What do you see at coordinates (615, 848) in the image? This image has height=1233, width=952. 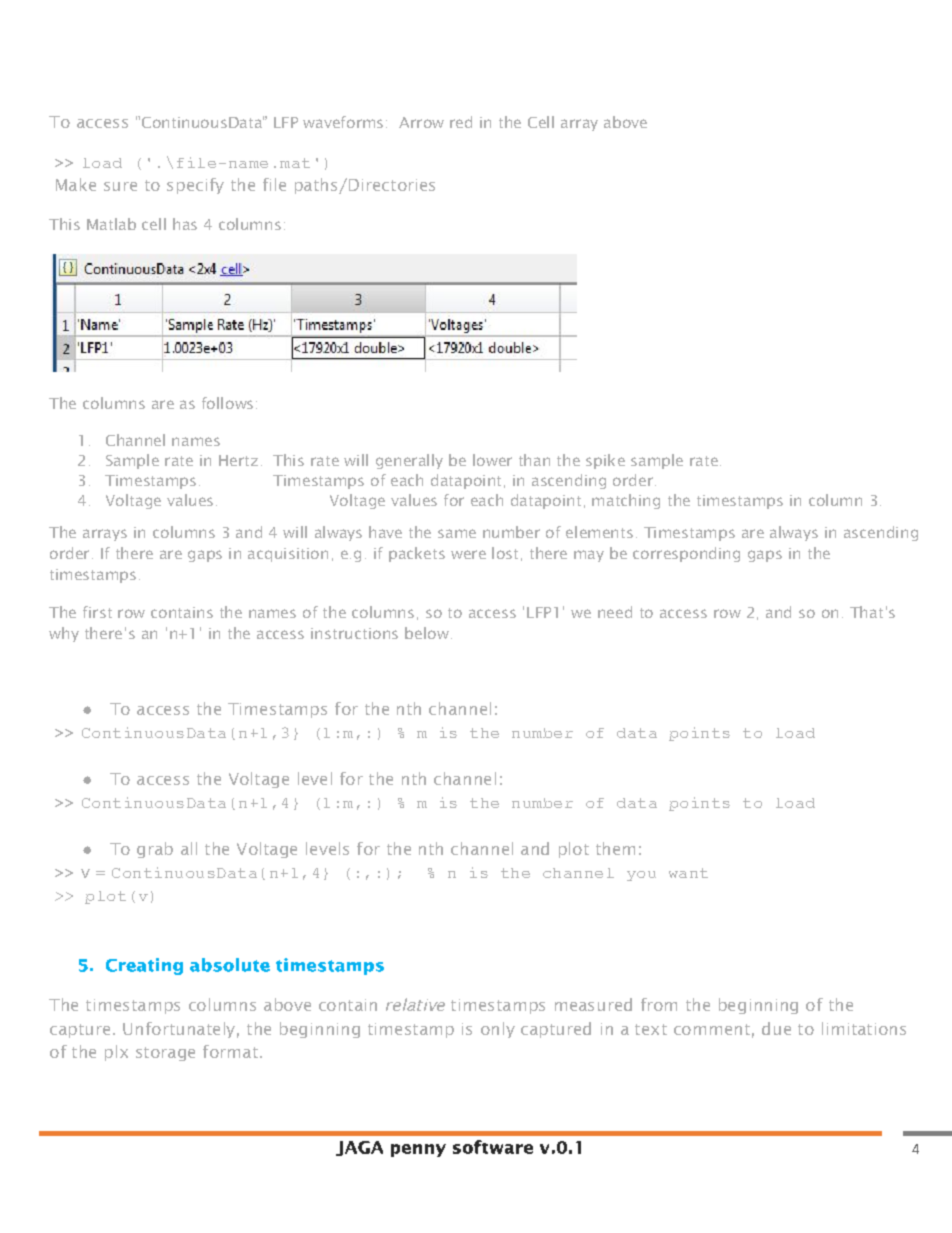 I see `them` at bounding box center [615, 848].
